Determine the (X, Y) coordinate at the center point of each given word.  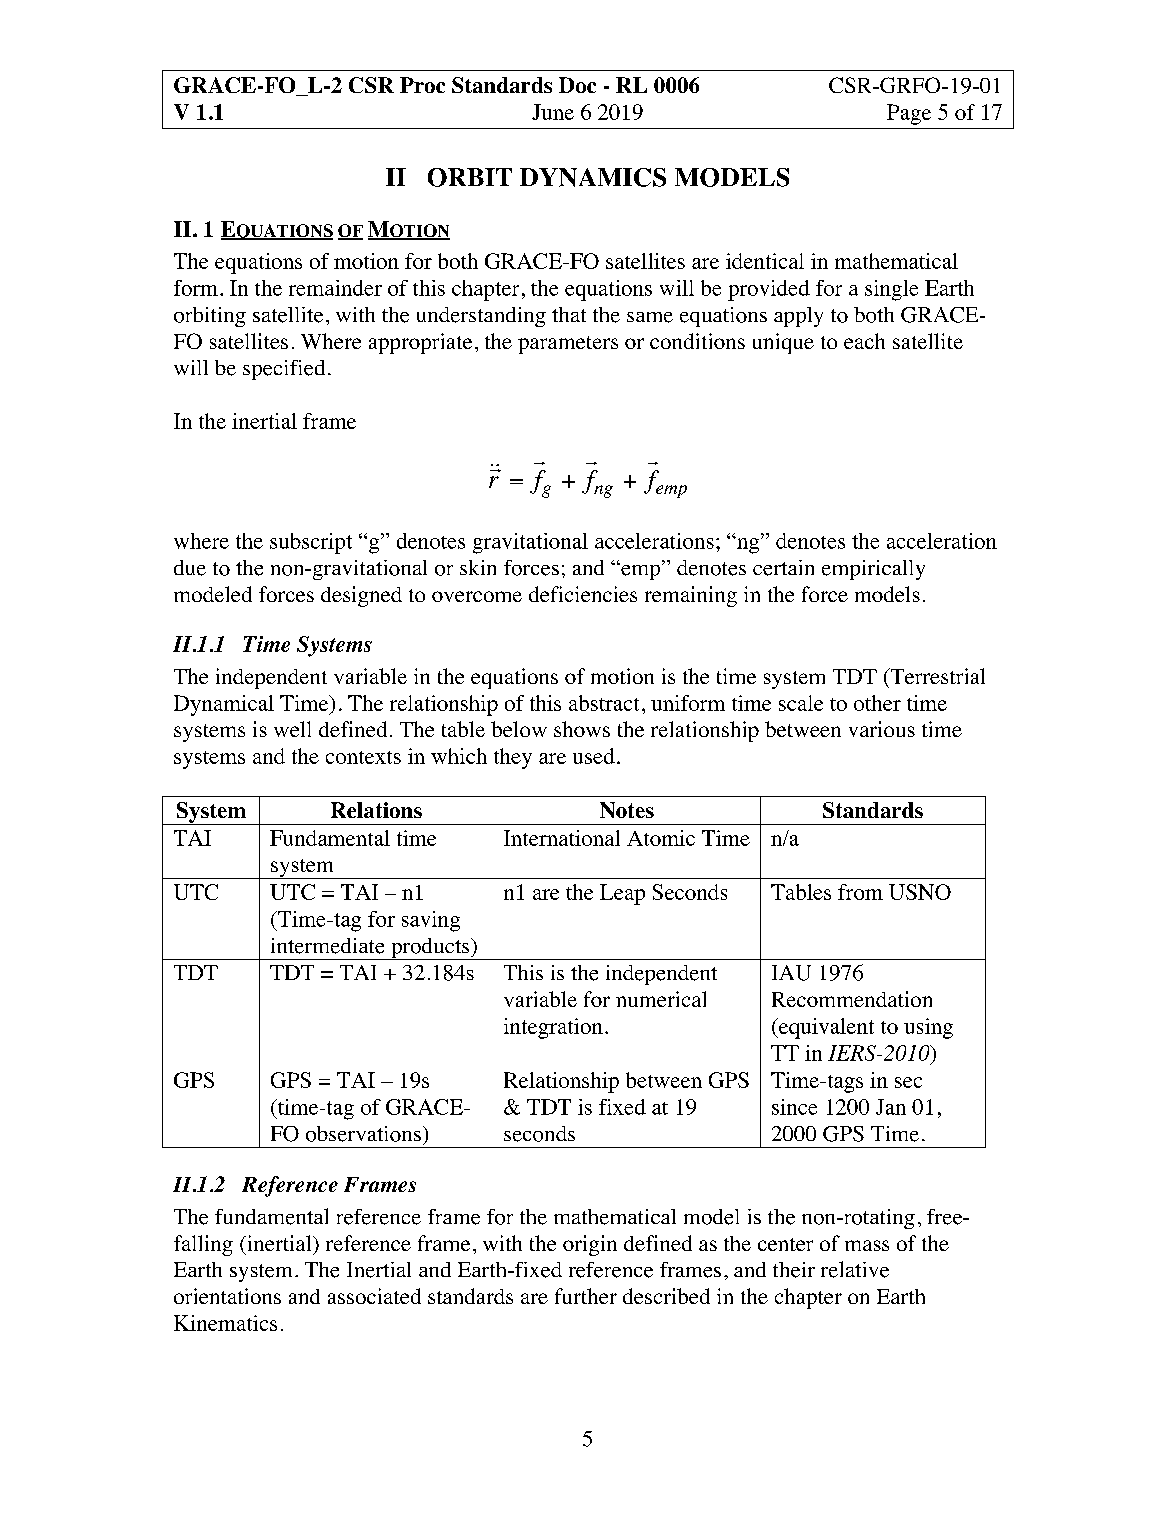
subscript (311, 543)
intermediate (327, 946)
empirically (873, 570)
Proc (422, 85)
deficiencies (583, 594)
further (586, 1296)
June (553, 112)
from (860, 892)
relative (855, 1269)
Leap (622, 894)
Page (909, 114)
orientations (227, 1296)
